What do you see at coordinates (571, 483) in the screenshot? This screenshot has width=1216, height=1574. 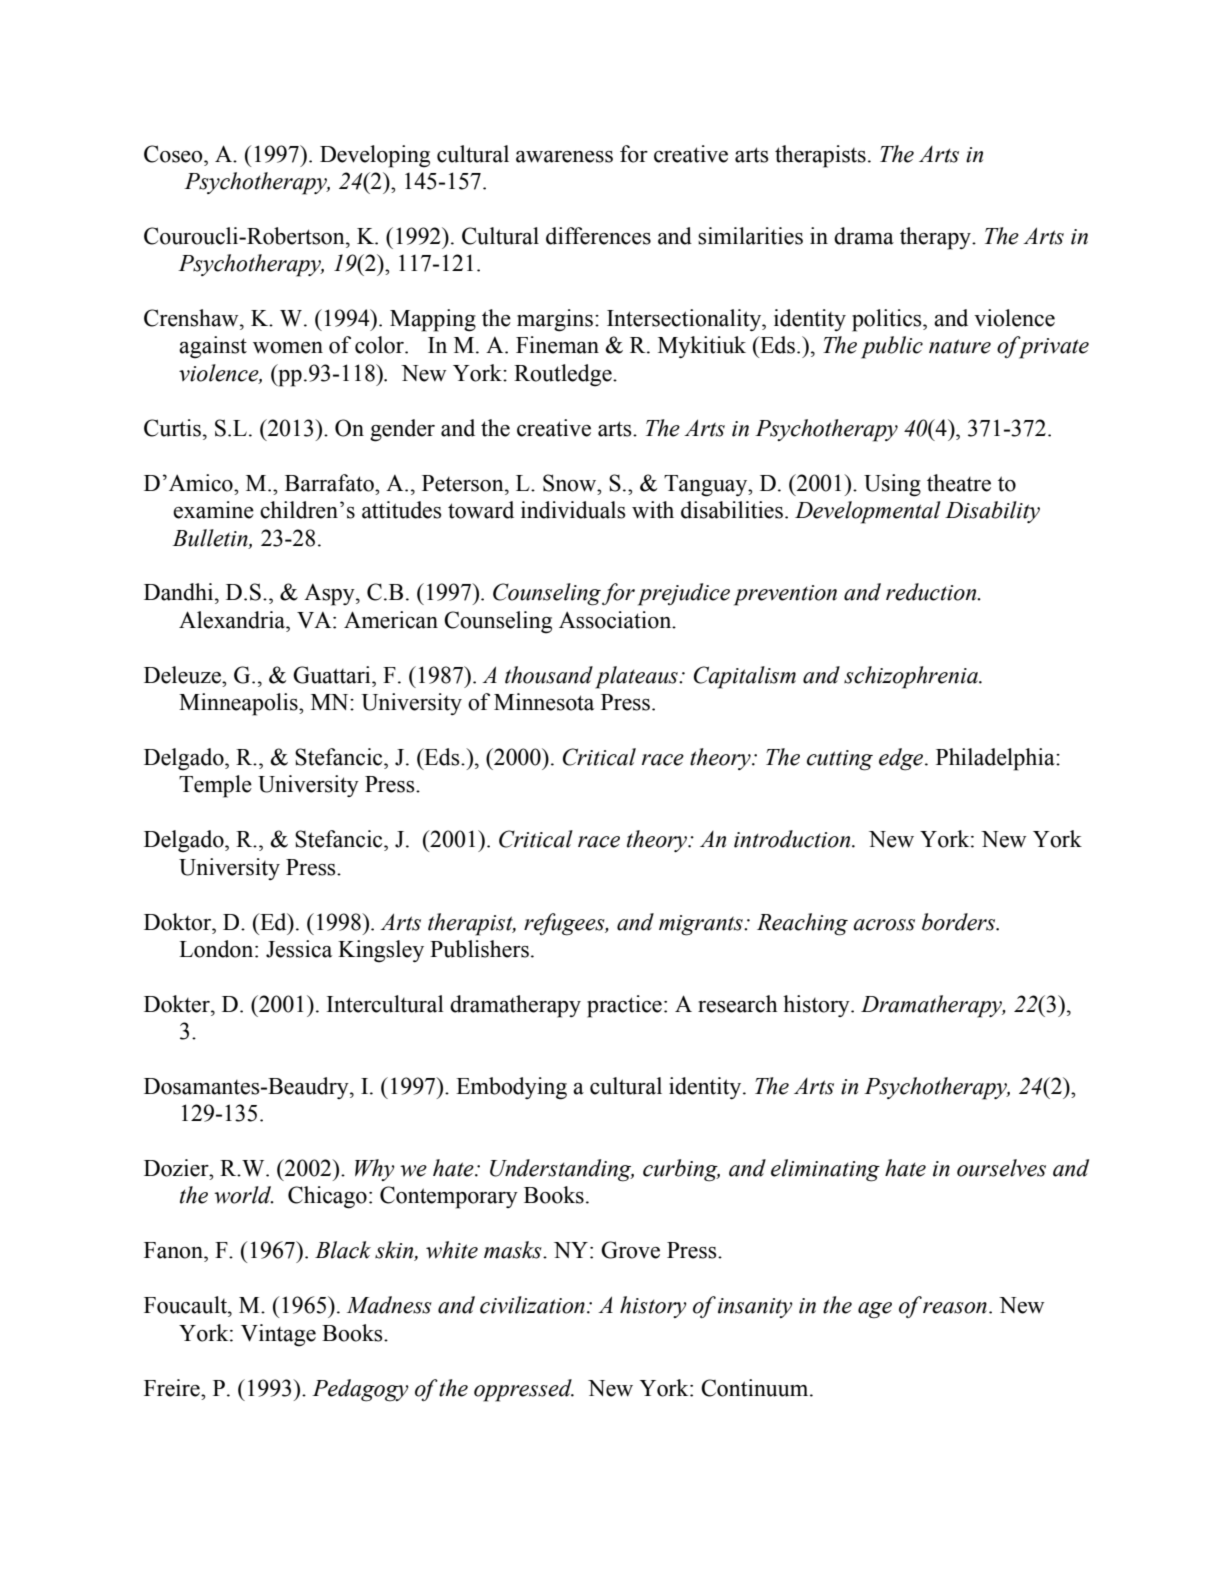 I see `Snow` at bounding box center [571, 483].
